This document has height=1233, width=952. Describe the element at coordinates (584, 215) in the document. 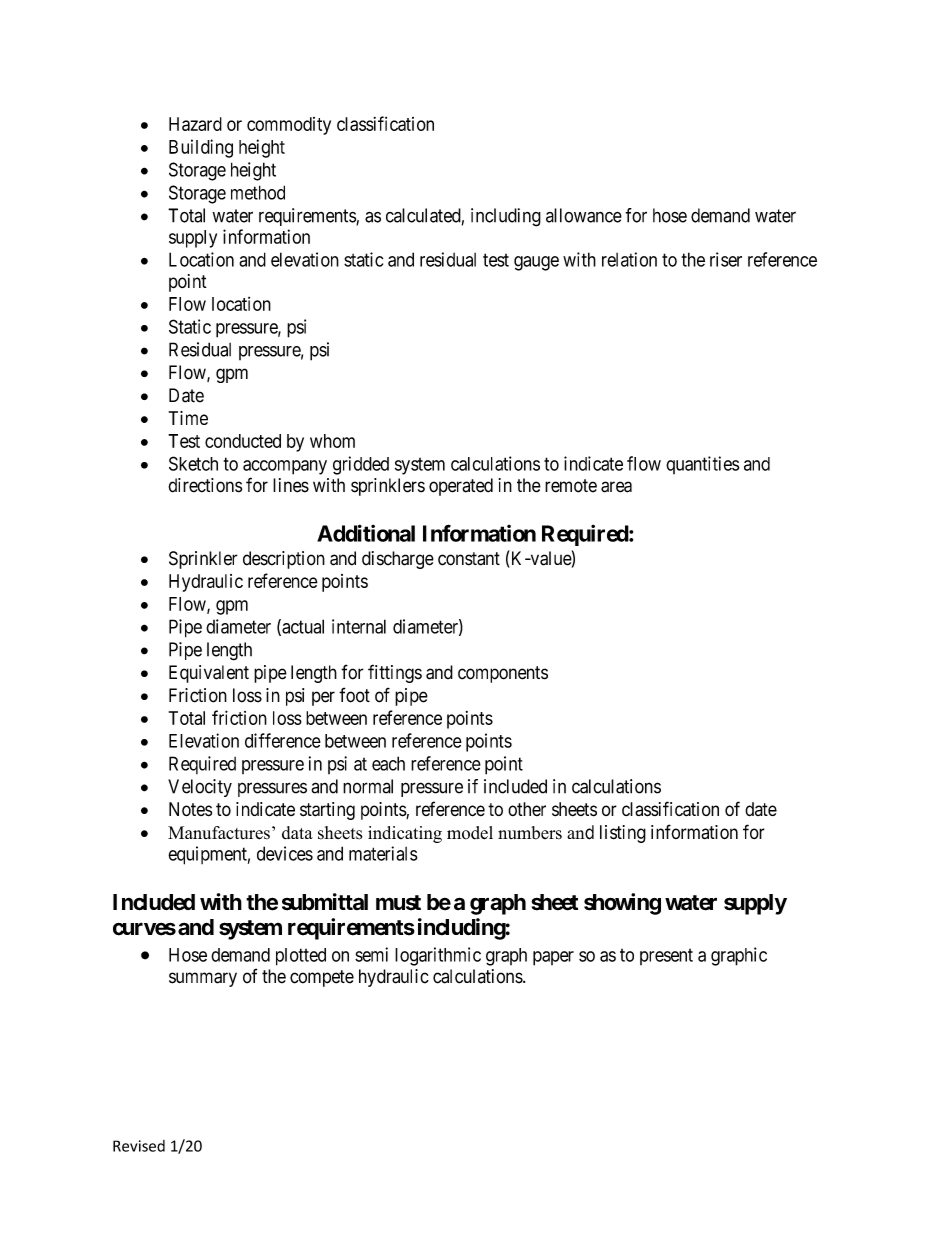

I see `allowance` at that location.
